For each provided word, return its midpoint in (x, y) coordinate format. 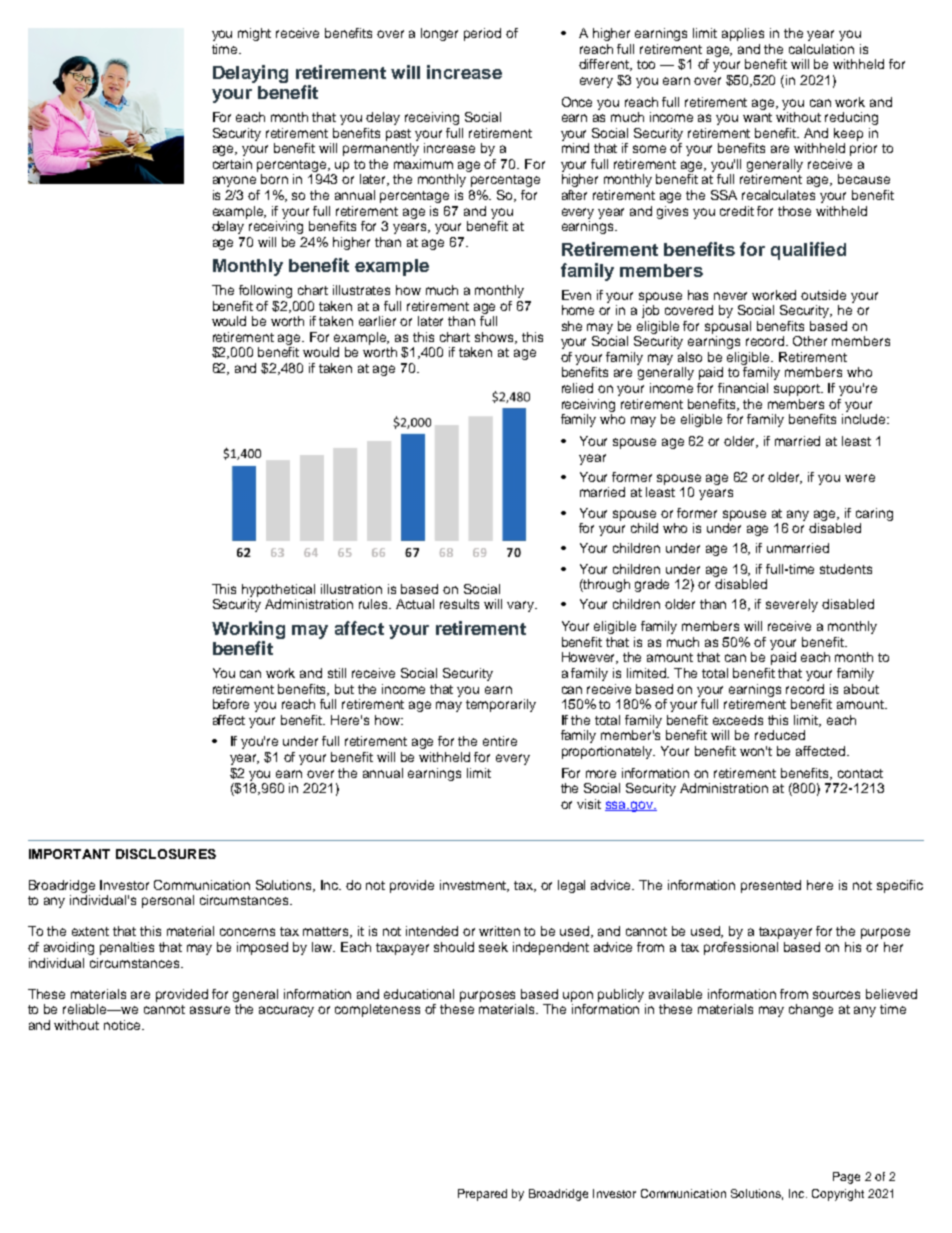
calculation (821, 49)
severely (792, 605)
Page (846, 1178)
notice (123, 1025)
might (254, 34)
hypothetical (278, 590)
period (482, 34)
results (459, 604)
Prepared (482, 1195)
